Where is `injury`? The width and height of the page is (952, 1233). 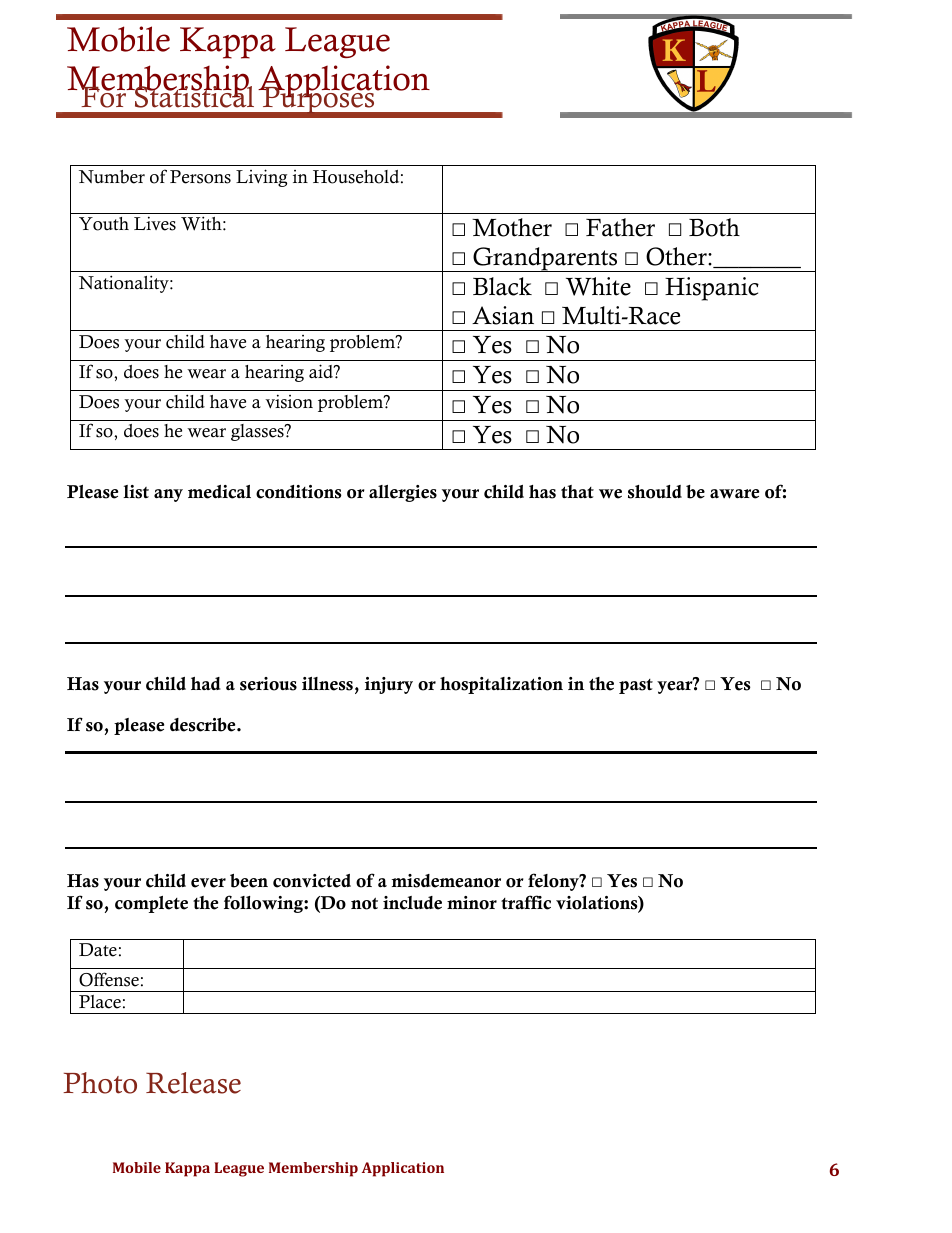 injury is located at coordinates (389, 685).
